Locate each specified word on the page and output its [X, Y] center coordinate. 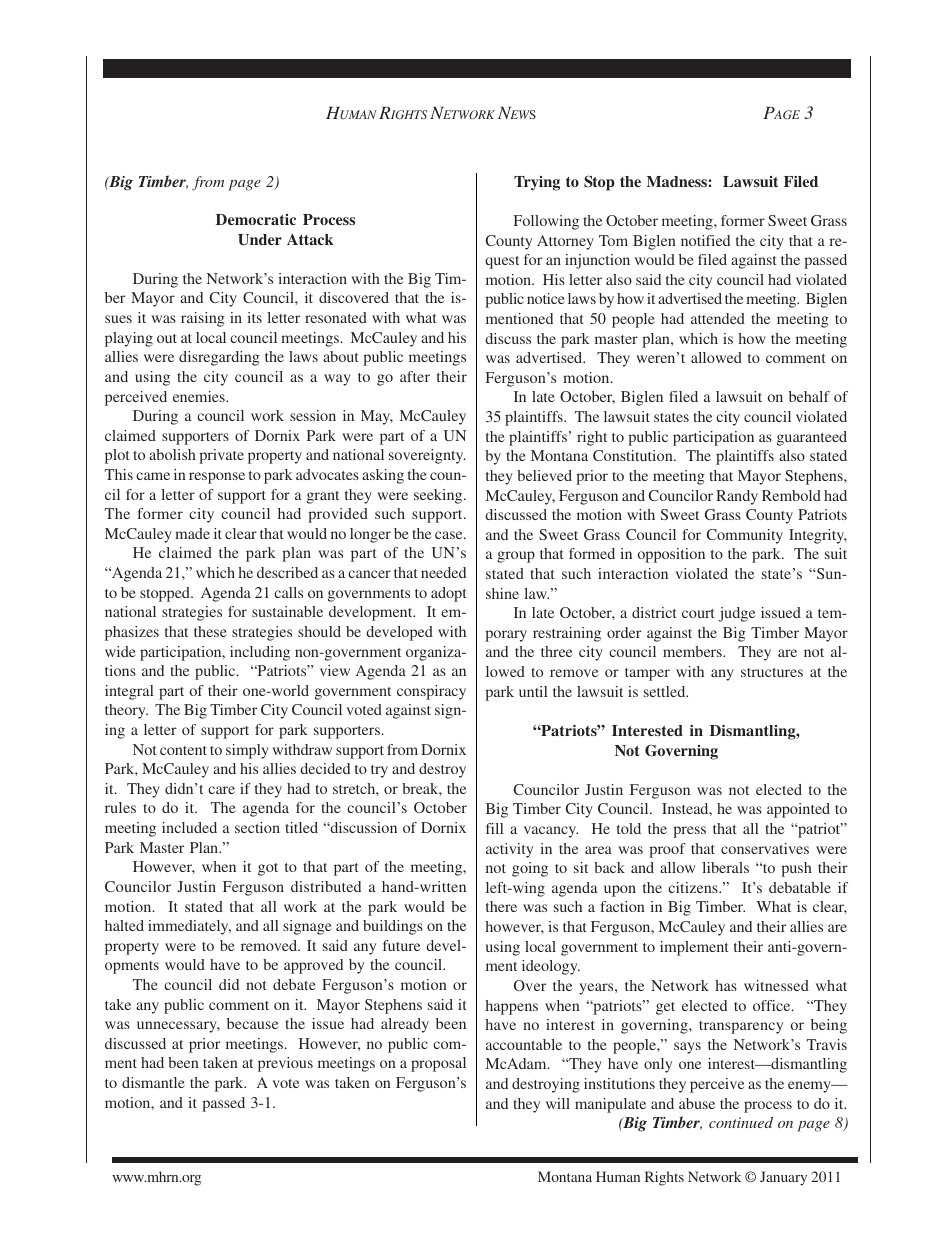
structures [772, 672]
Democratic [256, 219]
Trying [537, 183]
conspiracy [431, 692]
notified [705, 240]
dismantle [153, 1082]
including [260, 653]
